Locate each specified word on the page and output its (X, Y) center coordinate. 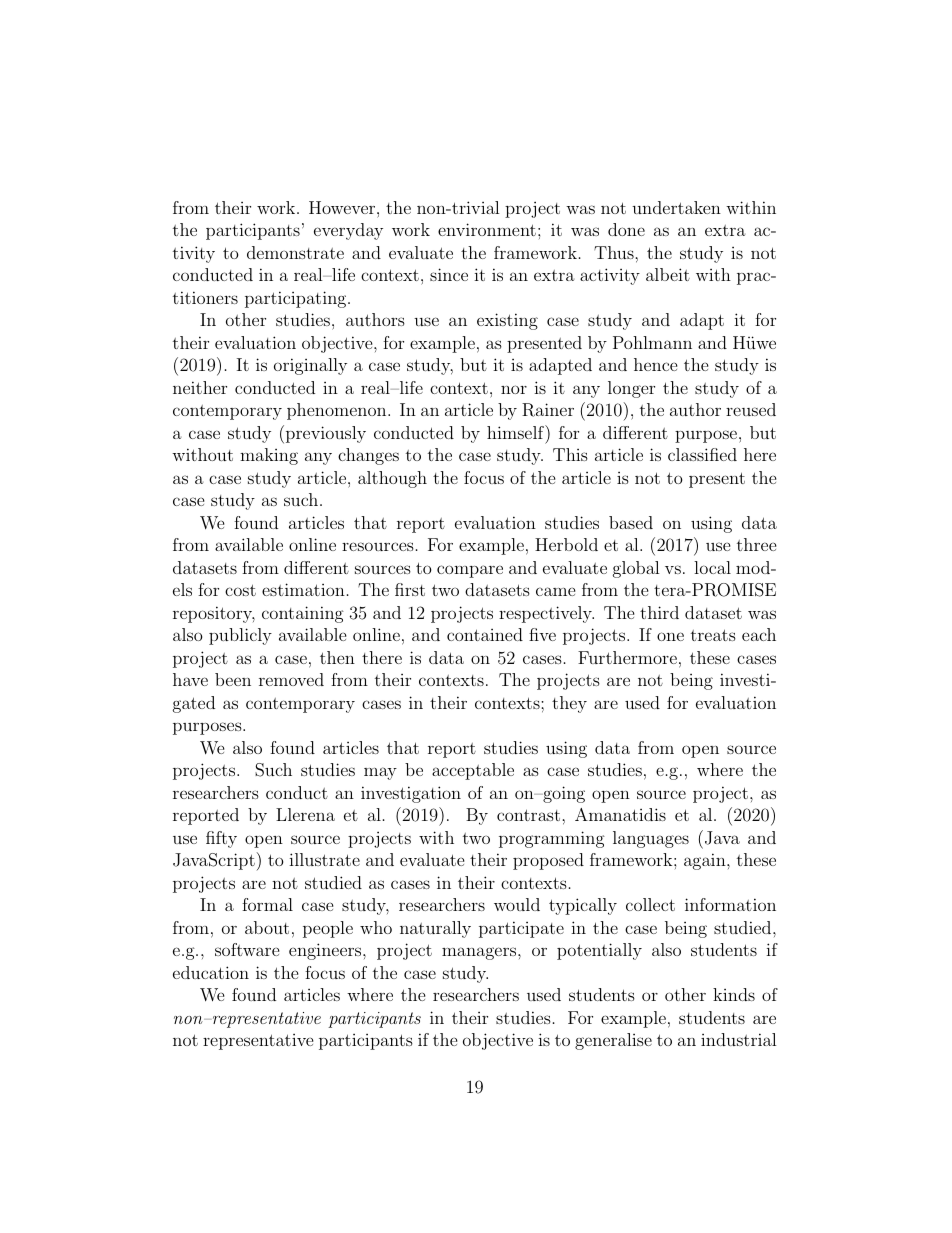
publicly (240, 636)
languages (651, 839)
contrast (528, 815)
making (269, 456)
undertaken (676, 207)
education (211, 972)
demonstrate (295, 252)
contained (485, 634)
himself (516, 432)
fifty (221, 839)
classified (702, 454)
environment (487, 229)
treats (713, 635)
